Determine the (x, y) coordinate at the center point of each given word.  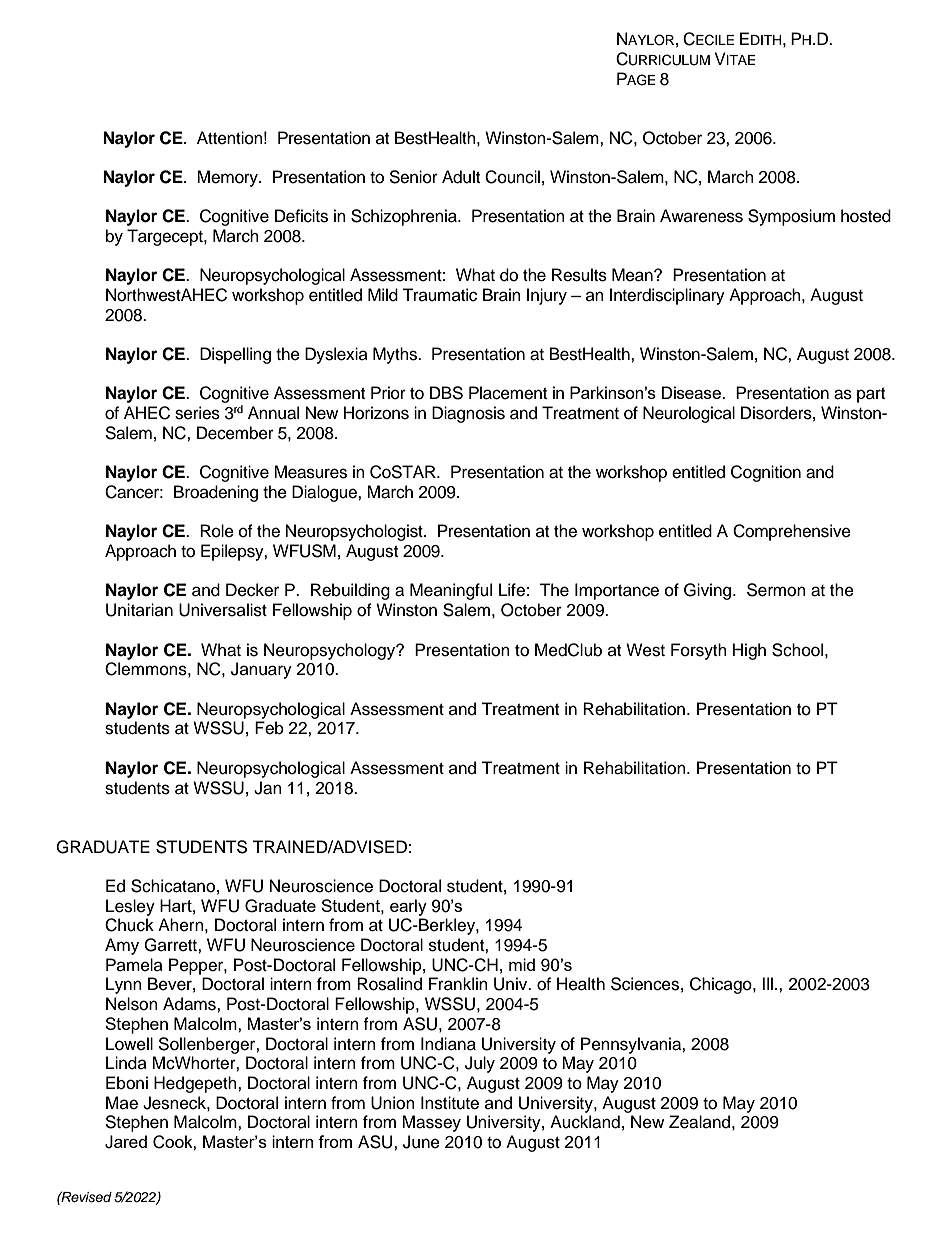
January (261, 670)
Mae (122, 1103)
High (749, 651)
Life (512, 590)
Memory (228, 178)
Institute (450, 1103)
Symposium (791, 217)
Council (512, 177)
